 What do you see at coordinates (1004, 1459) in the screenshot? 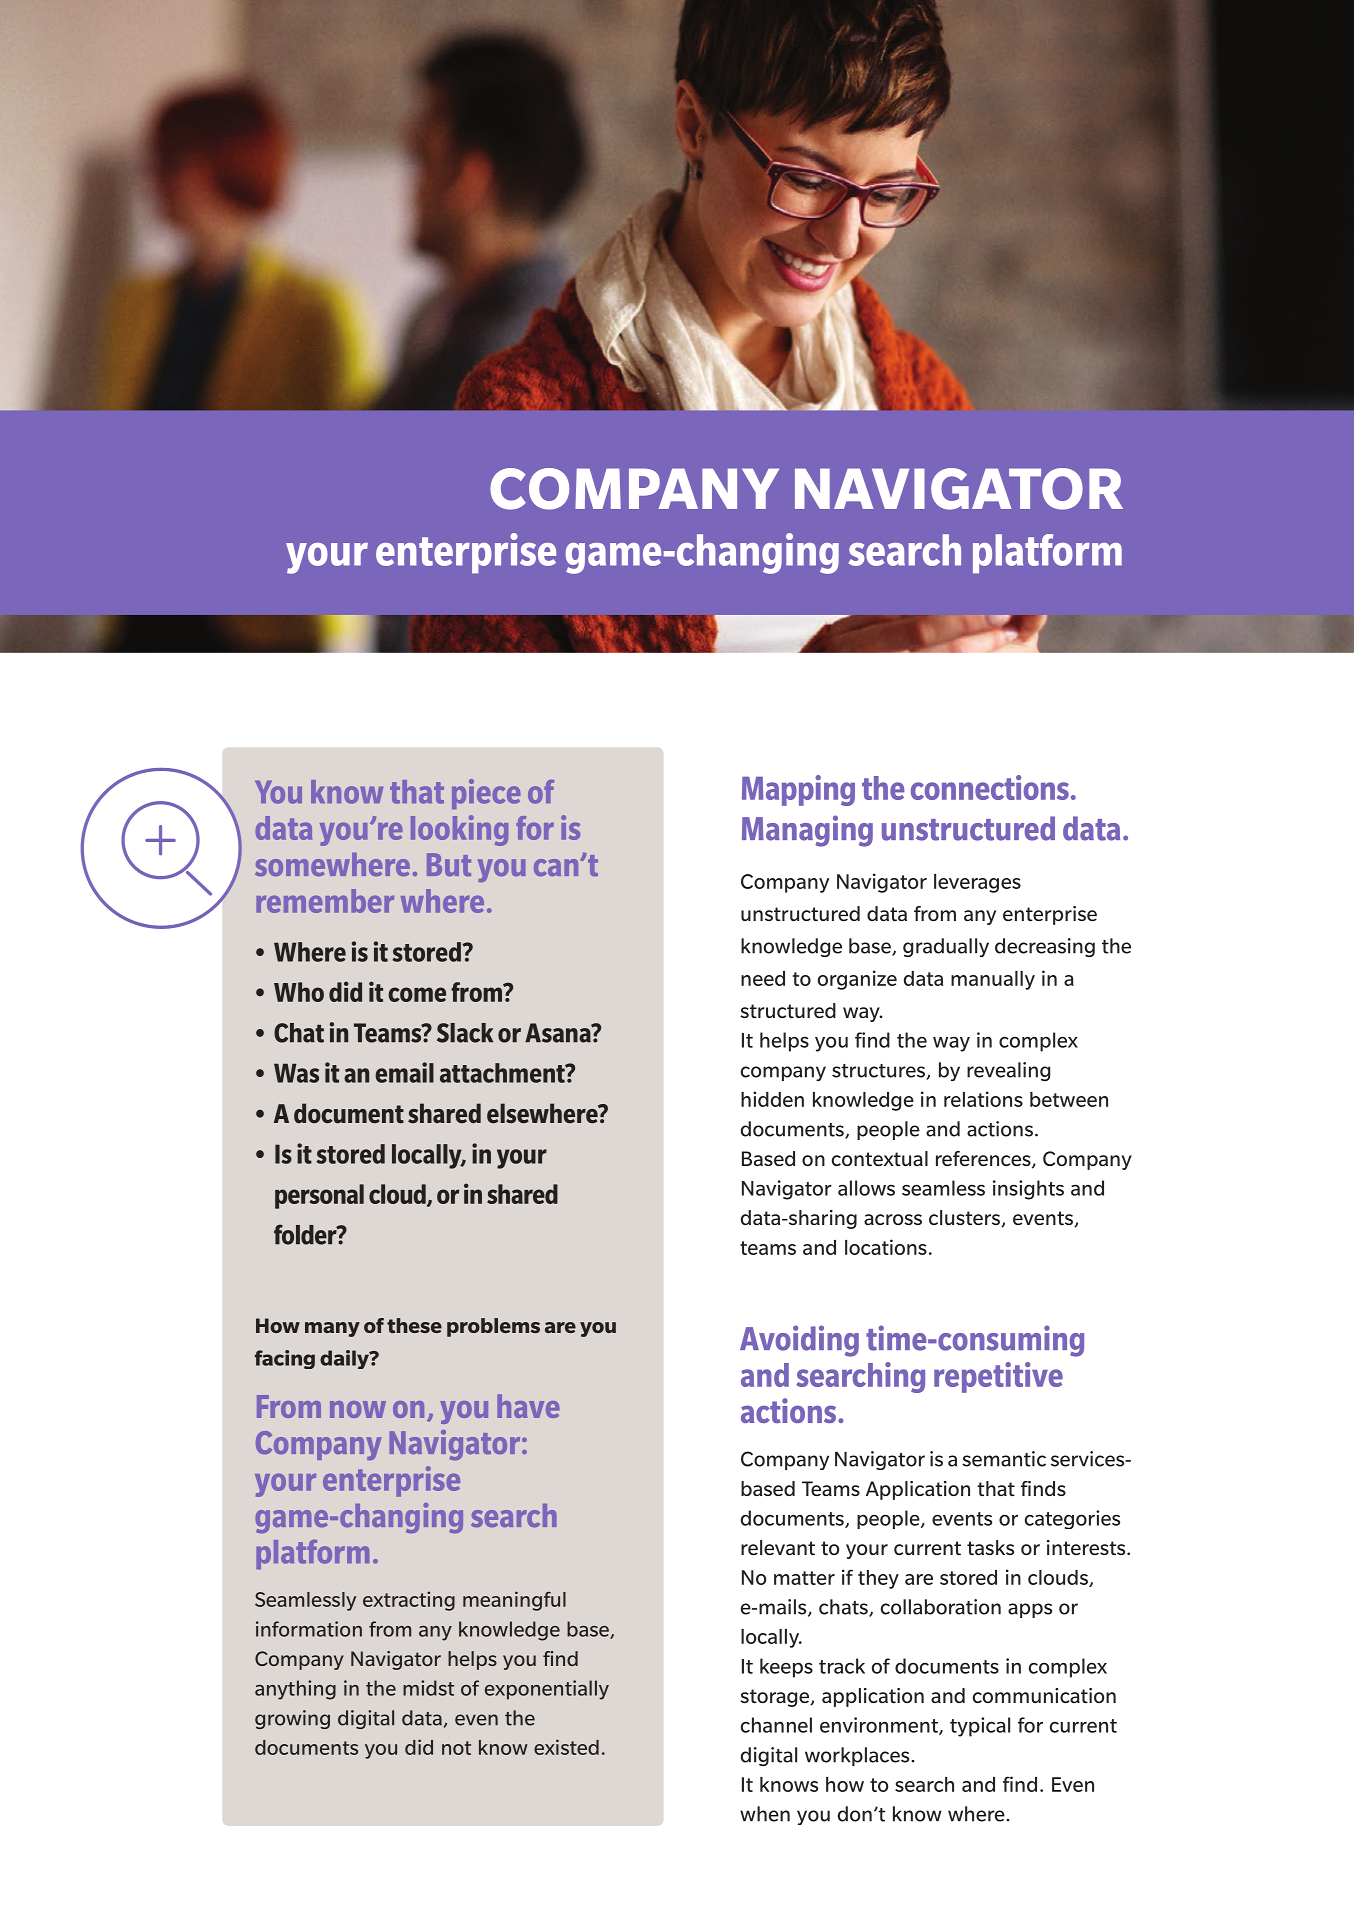
I see `semantic` at bounding box center [1004, 1459].
